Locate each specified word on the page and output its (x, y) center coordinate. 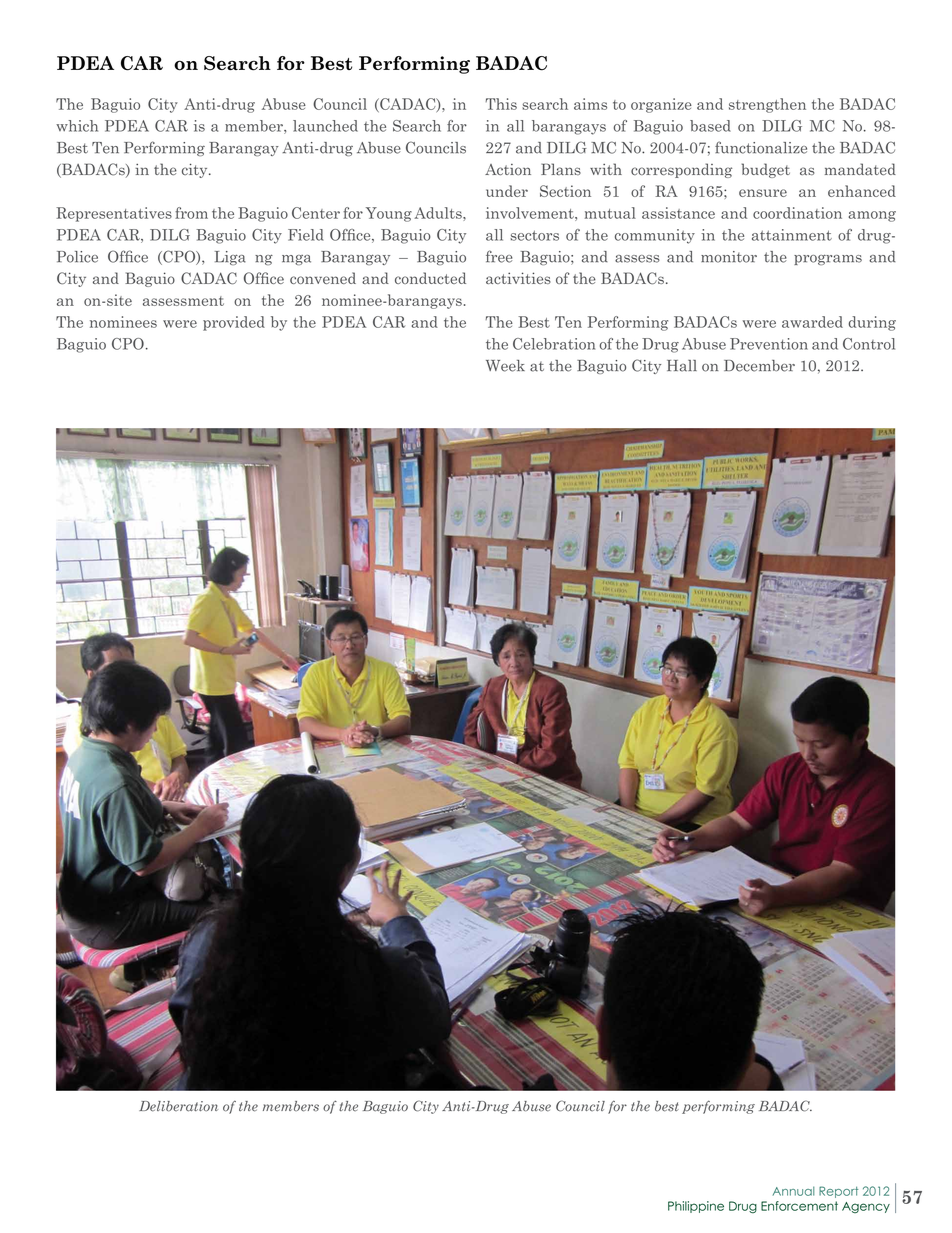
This (501, 104)
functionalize (761, 147)
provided (234, 323)
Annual (794, 1191)
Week (505, 366)
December (759, 366)
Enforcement (799, 1206)
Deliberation (178, 1106)
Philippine (696, 1207)
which (77, 126)
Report (838, 1192)
